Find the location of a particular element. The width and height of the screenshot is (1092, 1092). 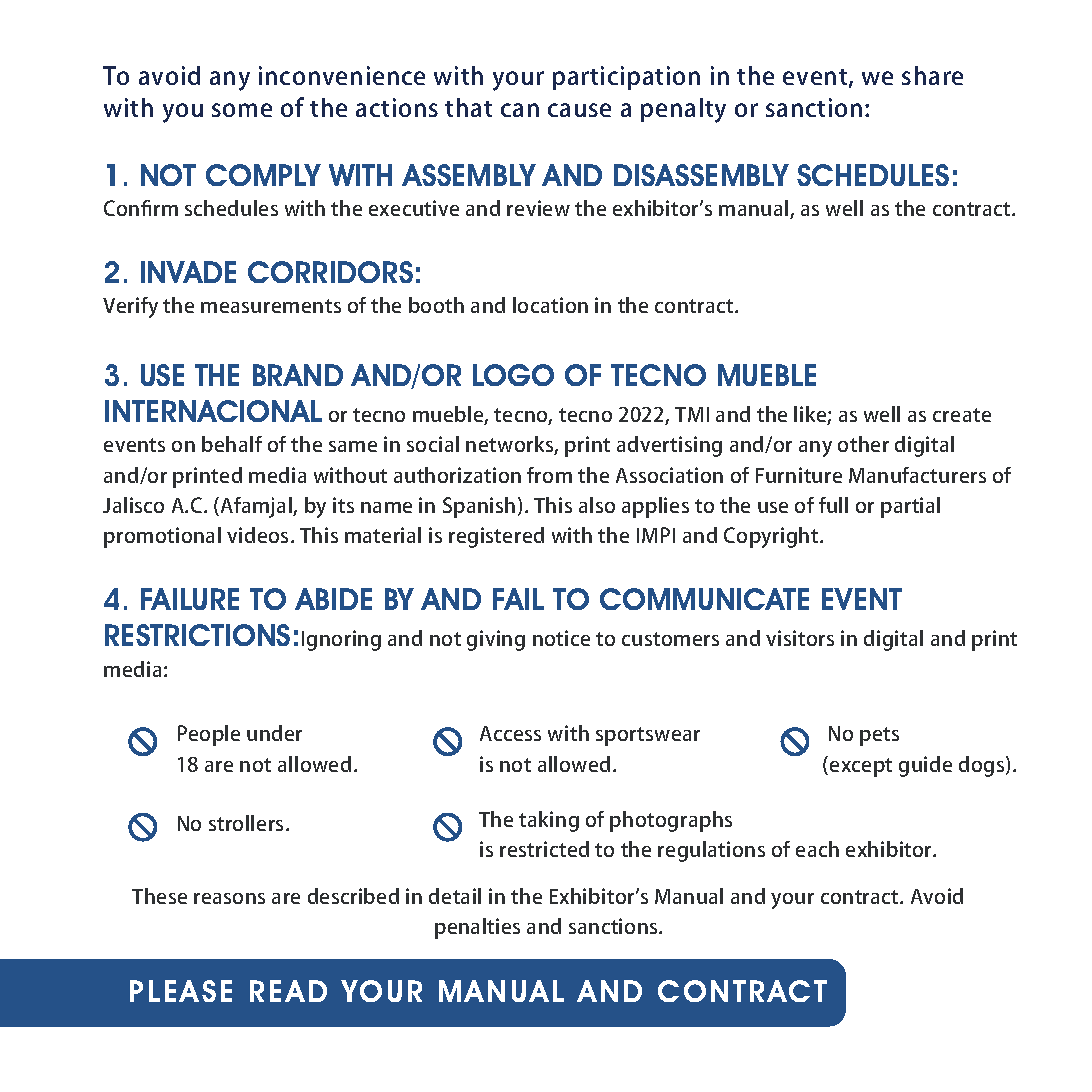

visitors is located at coordinates (800, 638).
